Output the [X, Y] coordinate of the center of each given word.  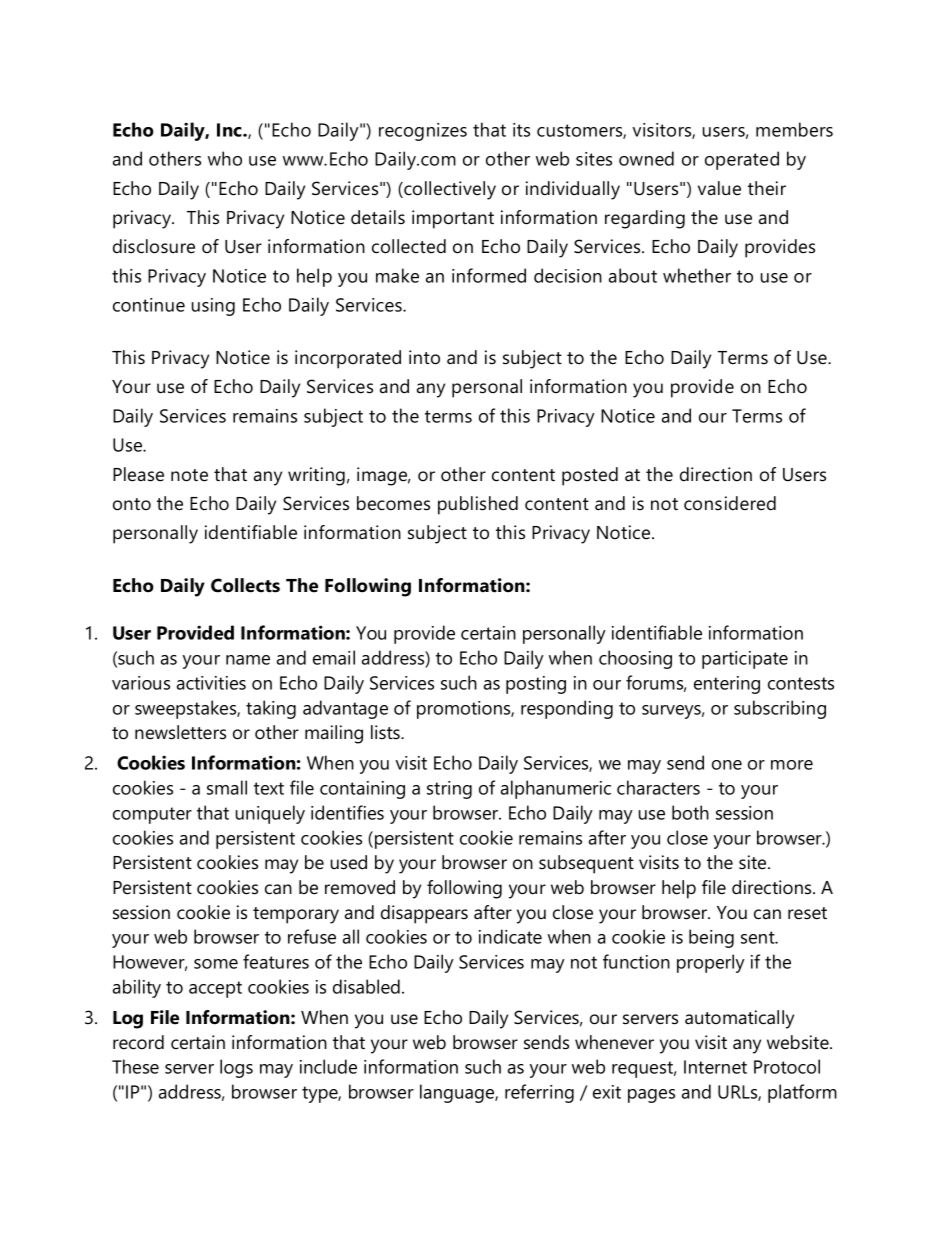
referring [539, 1093]
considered [730, 503]
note [189, 475]
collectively [449, 190]
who [225, 158]
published [478, 505]
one [727, 765]
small [227, 787]
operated [742, 160]
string [449, 790]
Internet [715, 1067]
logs [236, 1068]
